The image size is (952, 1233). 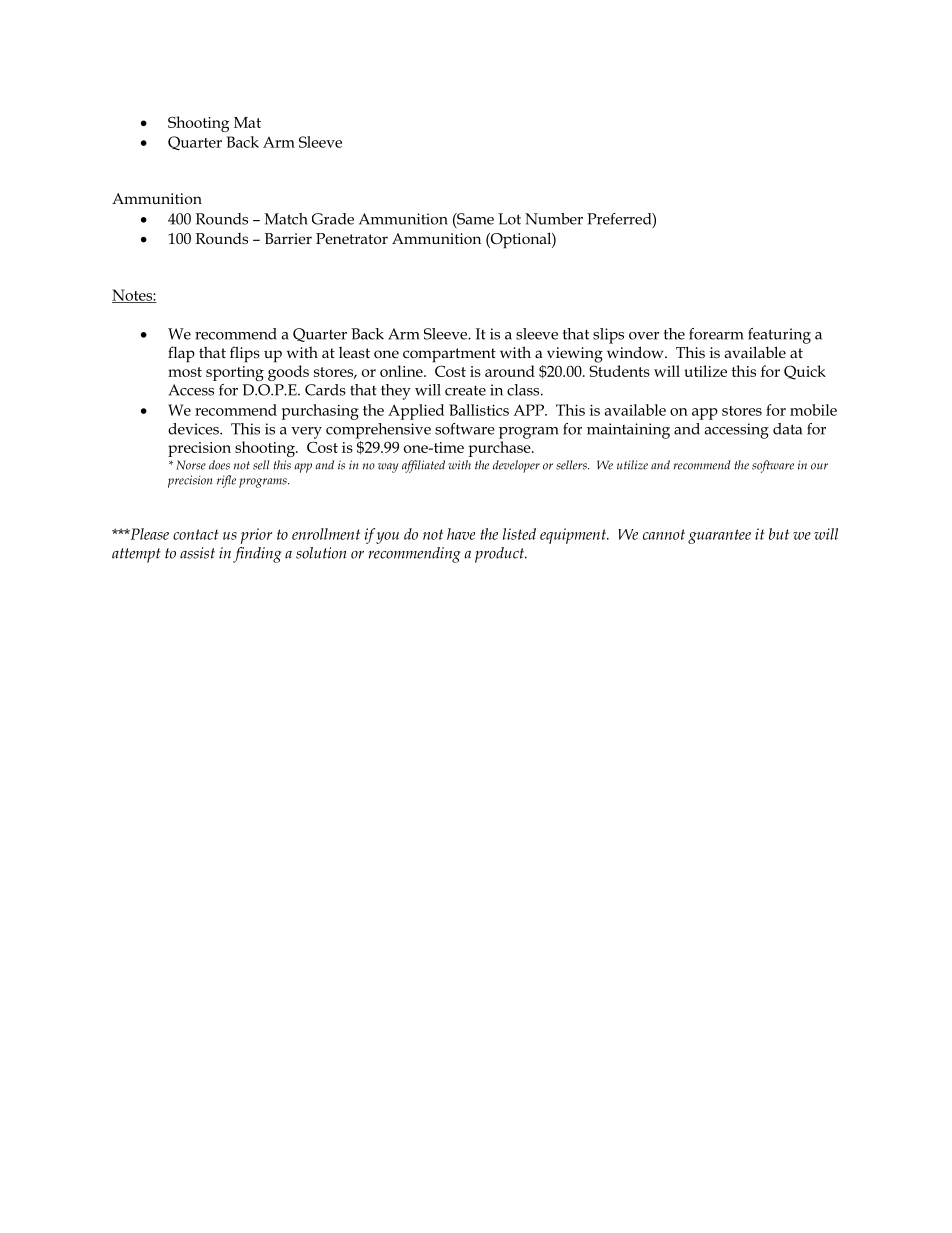 I want to click on sporting, so click(x=235, y=373).
